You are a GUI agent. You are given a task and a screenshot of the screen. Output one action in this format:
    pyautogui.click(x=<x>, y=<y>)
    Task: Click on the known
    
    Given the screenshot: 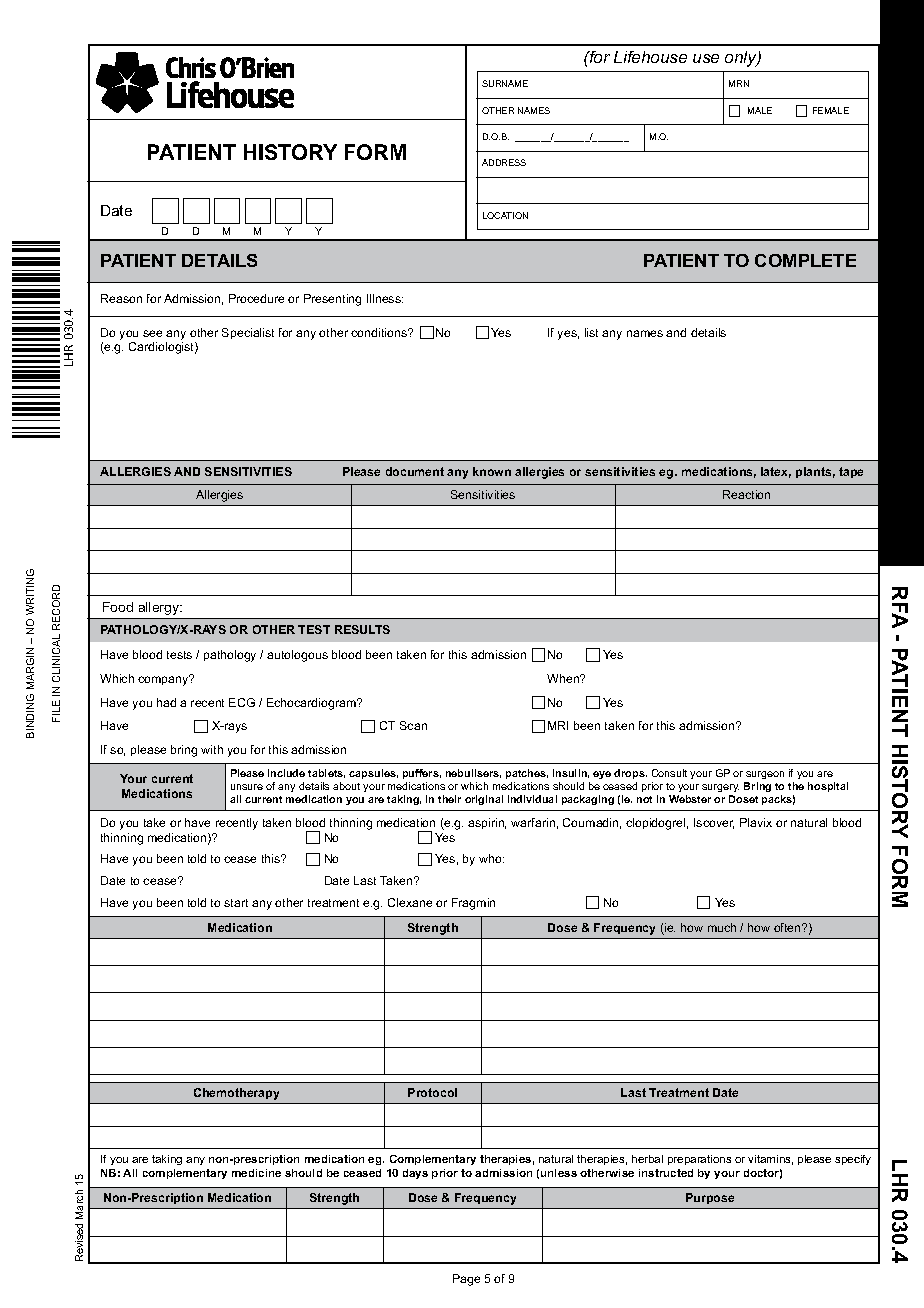 What is the action you would take?
    pyautogui.click(x=492, y=471)
